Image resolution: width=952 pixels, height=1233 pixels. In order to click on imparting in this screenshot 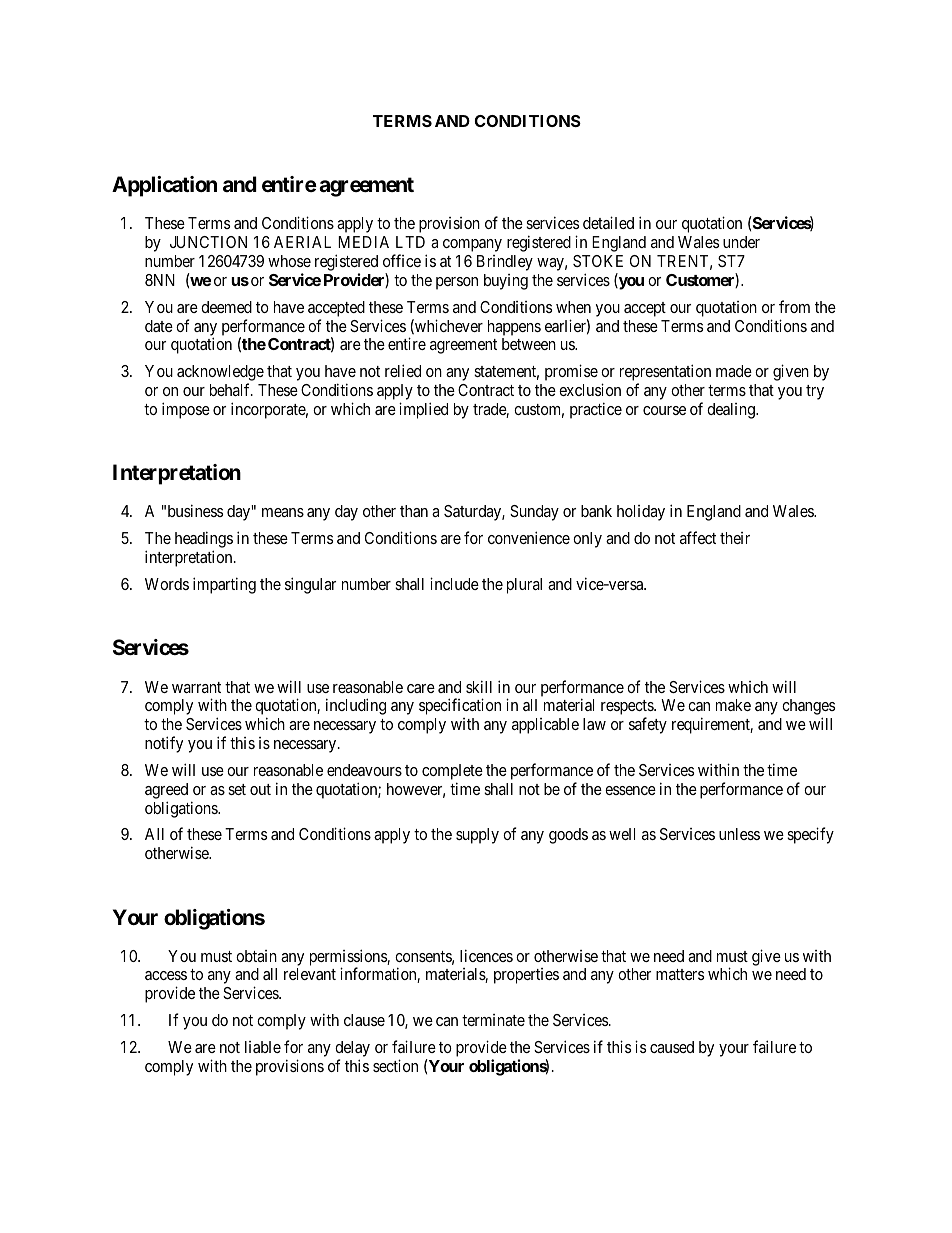, I will do `click(224, 585)`.
